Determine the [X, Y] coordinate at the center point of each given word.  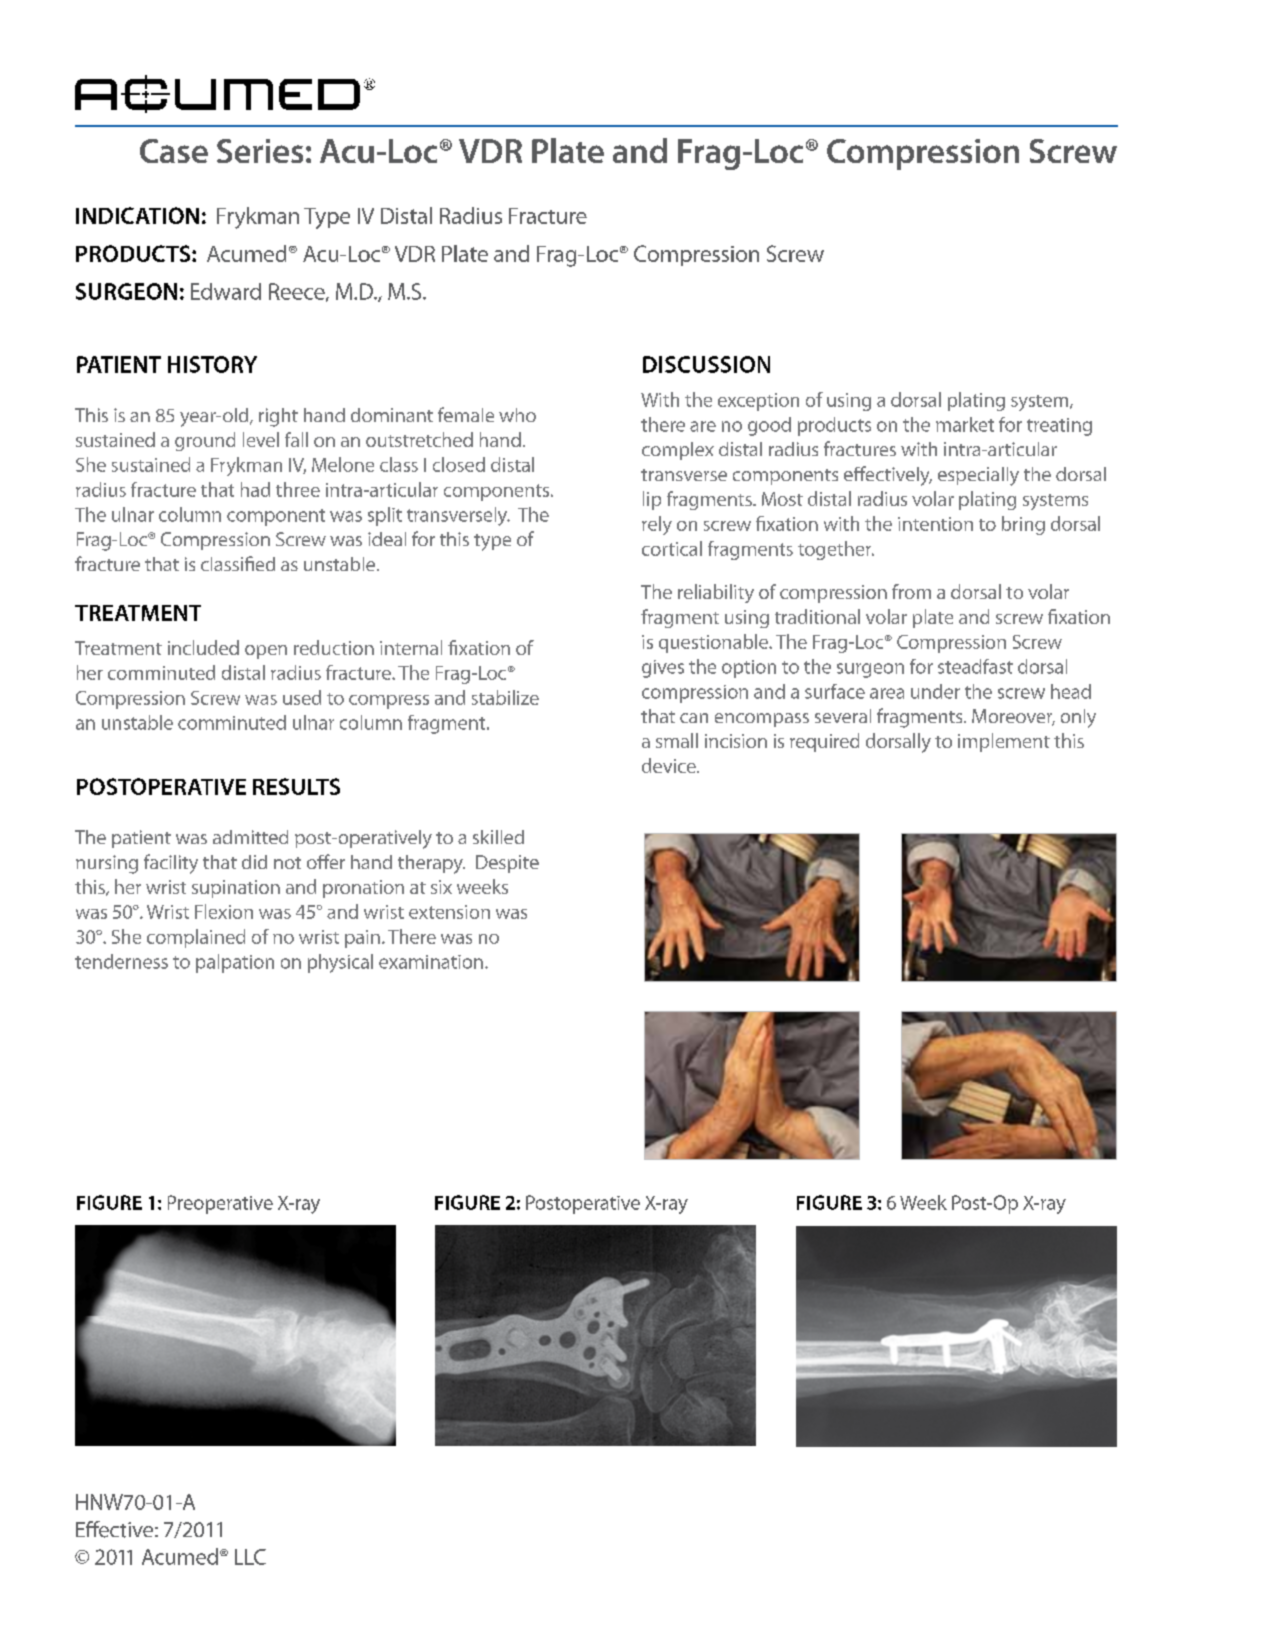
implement [1004, 742]
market [965, 424]
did [254, 862]
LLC [250, 1557]
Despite [507, 864]
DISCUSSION [706, 364]
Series [260, 151]
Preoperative [220, 1204]
